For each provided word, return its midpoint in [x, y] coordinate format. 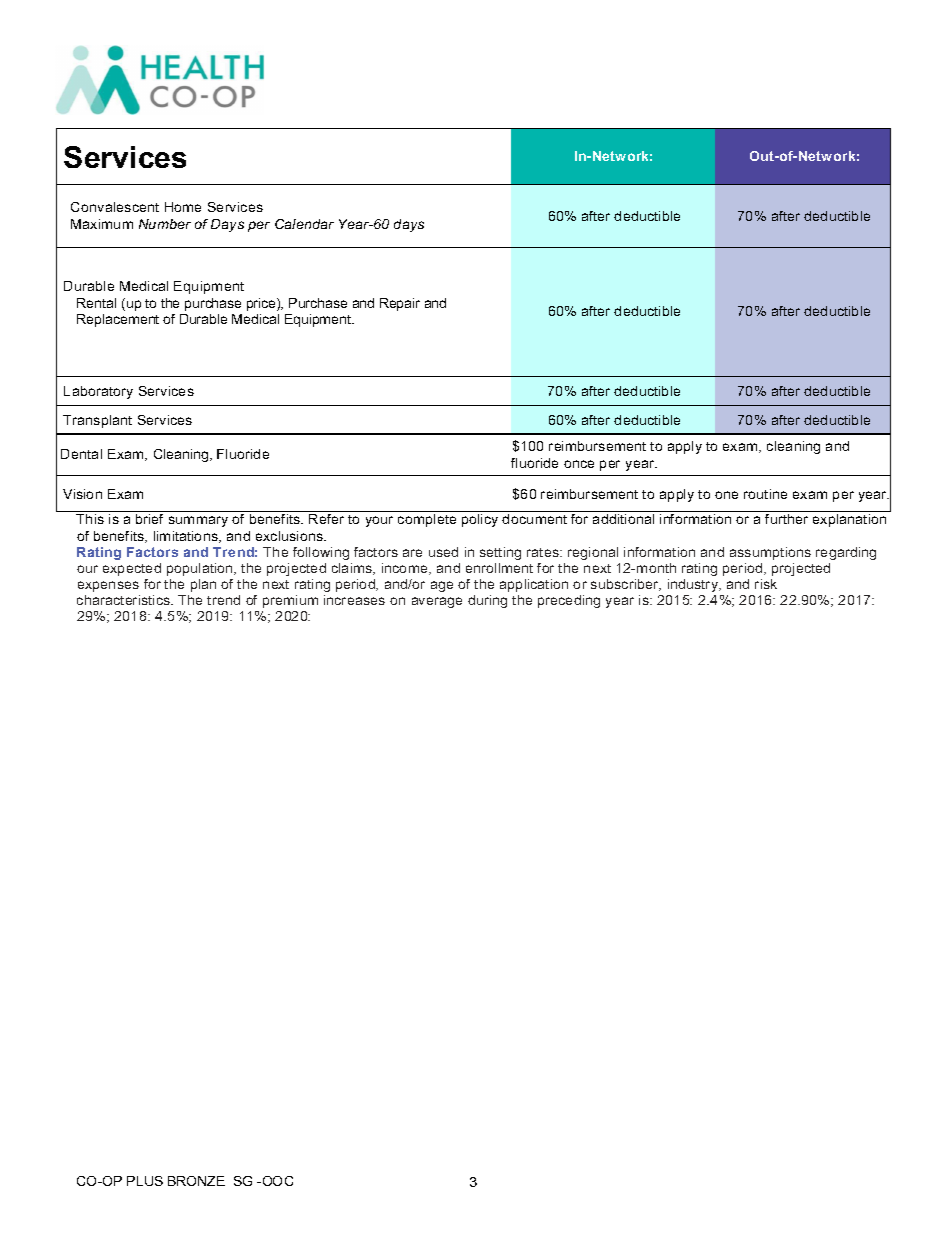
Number [165, 224]
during [487, 601]
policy [480, 520]
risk [766, 584]
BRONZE [196, 1181]
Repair [400, 304]
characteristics [125, 600]
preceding [569, 601]
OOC [276, 1181]
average [437, 602]
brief [149, 519]
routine [765, 494]
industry [694, 585]
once [579, 464]
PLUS [145, 1181]
